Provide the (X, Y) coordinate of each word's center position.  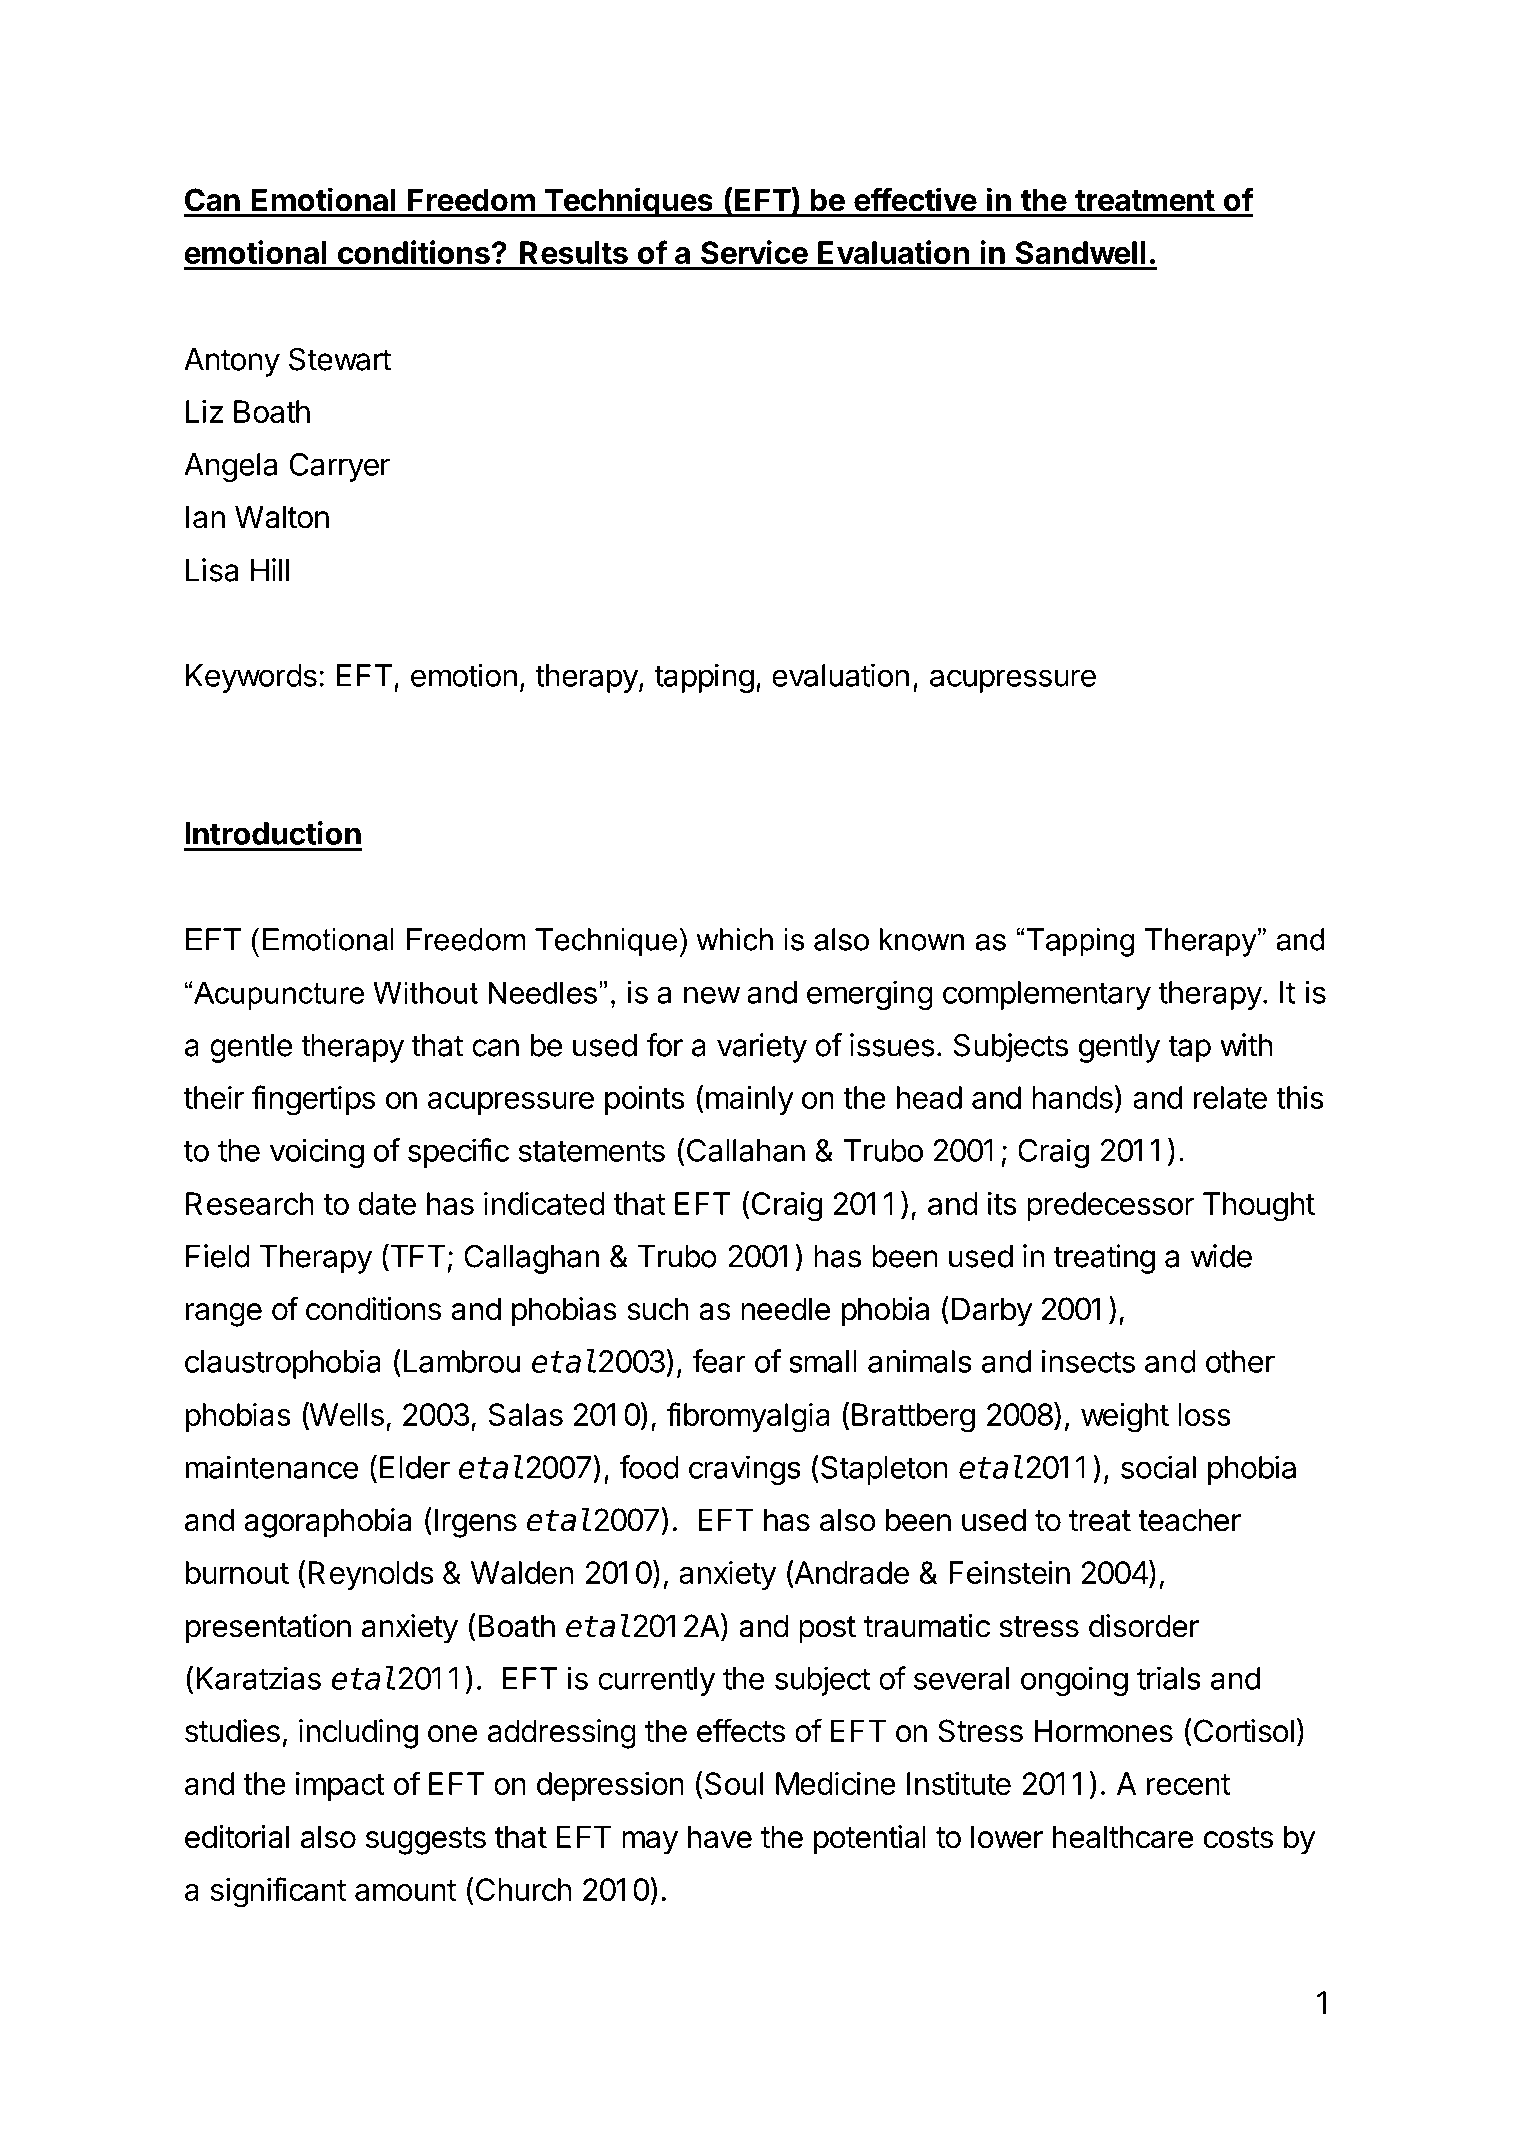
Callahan (744, 1150)
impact (340, 1786)
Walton (282, 517)
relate (1230, 1097)
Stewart (340, 359)
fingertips (313, 1100)
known (922, 939)
